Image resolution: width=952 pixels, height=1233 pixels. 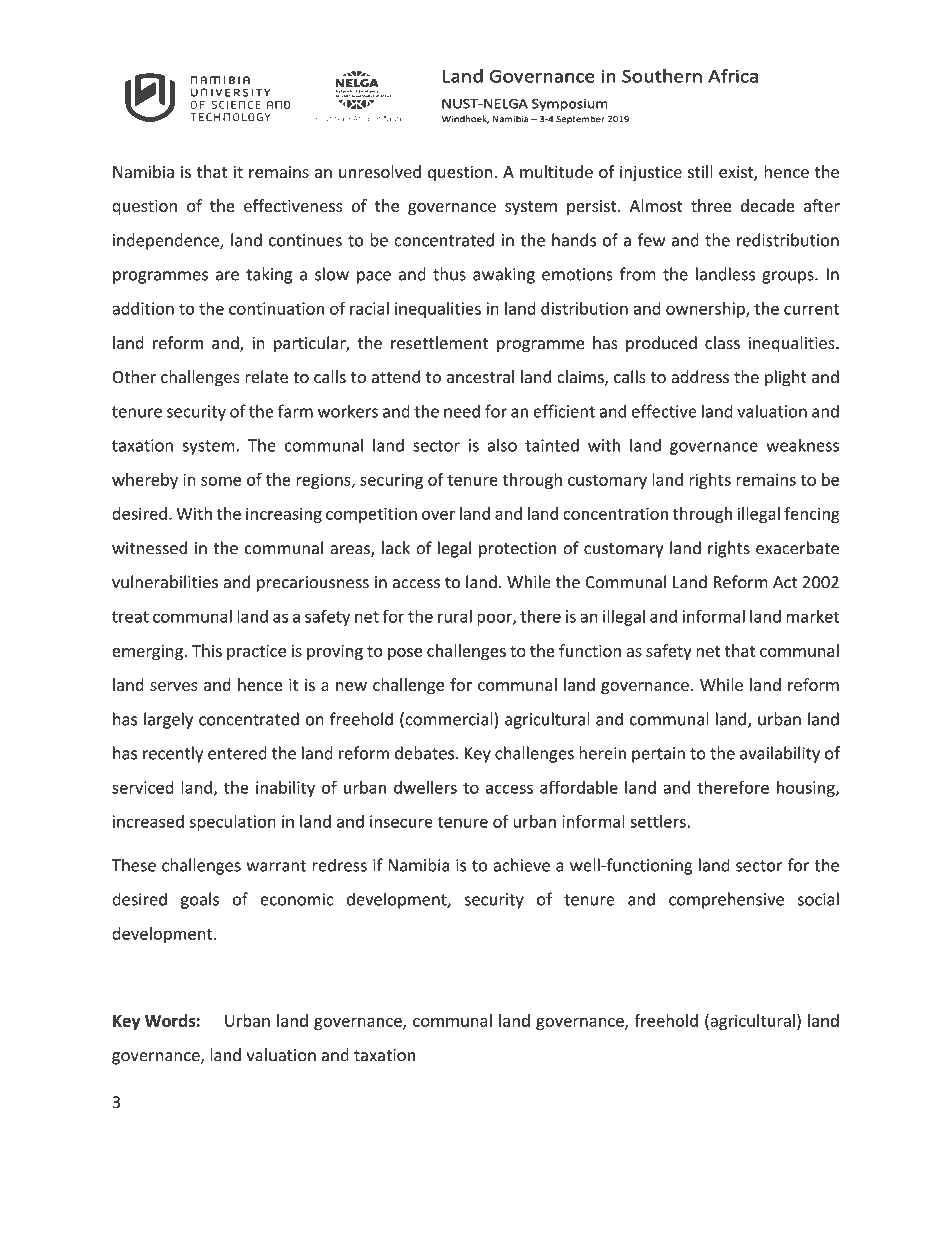 I want to click on comprehensive, so click(x=726, y=900).
